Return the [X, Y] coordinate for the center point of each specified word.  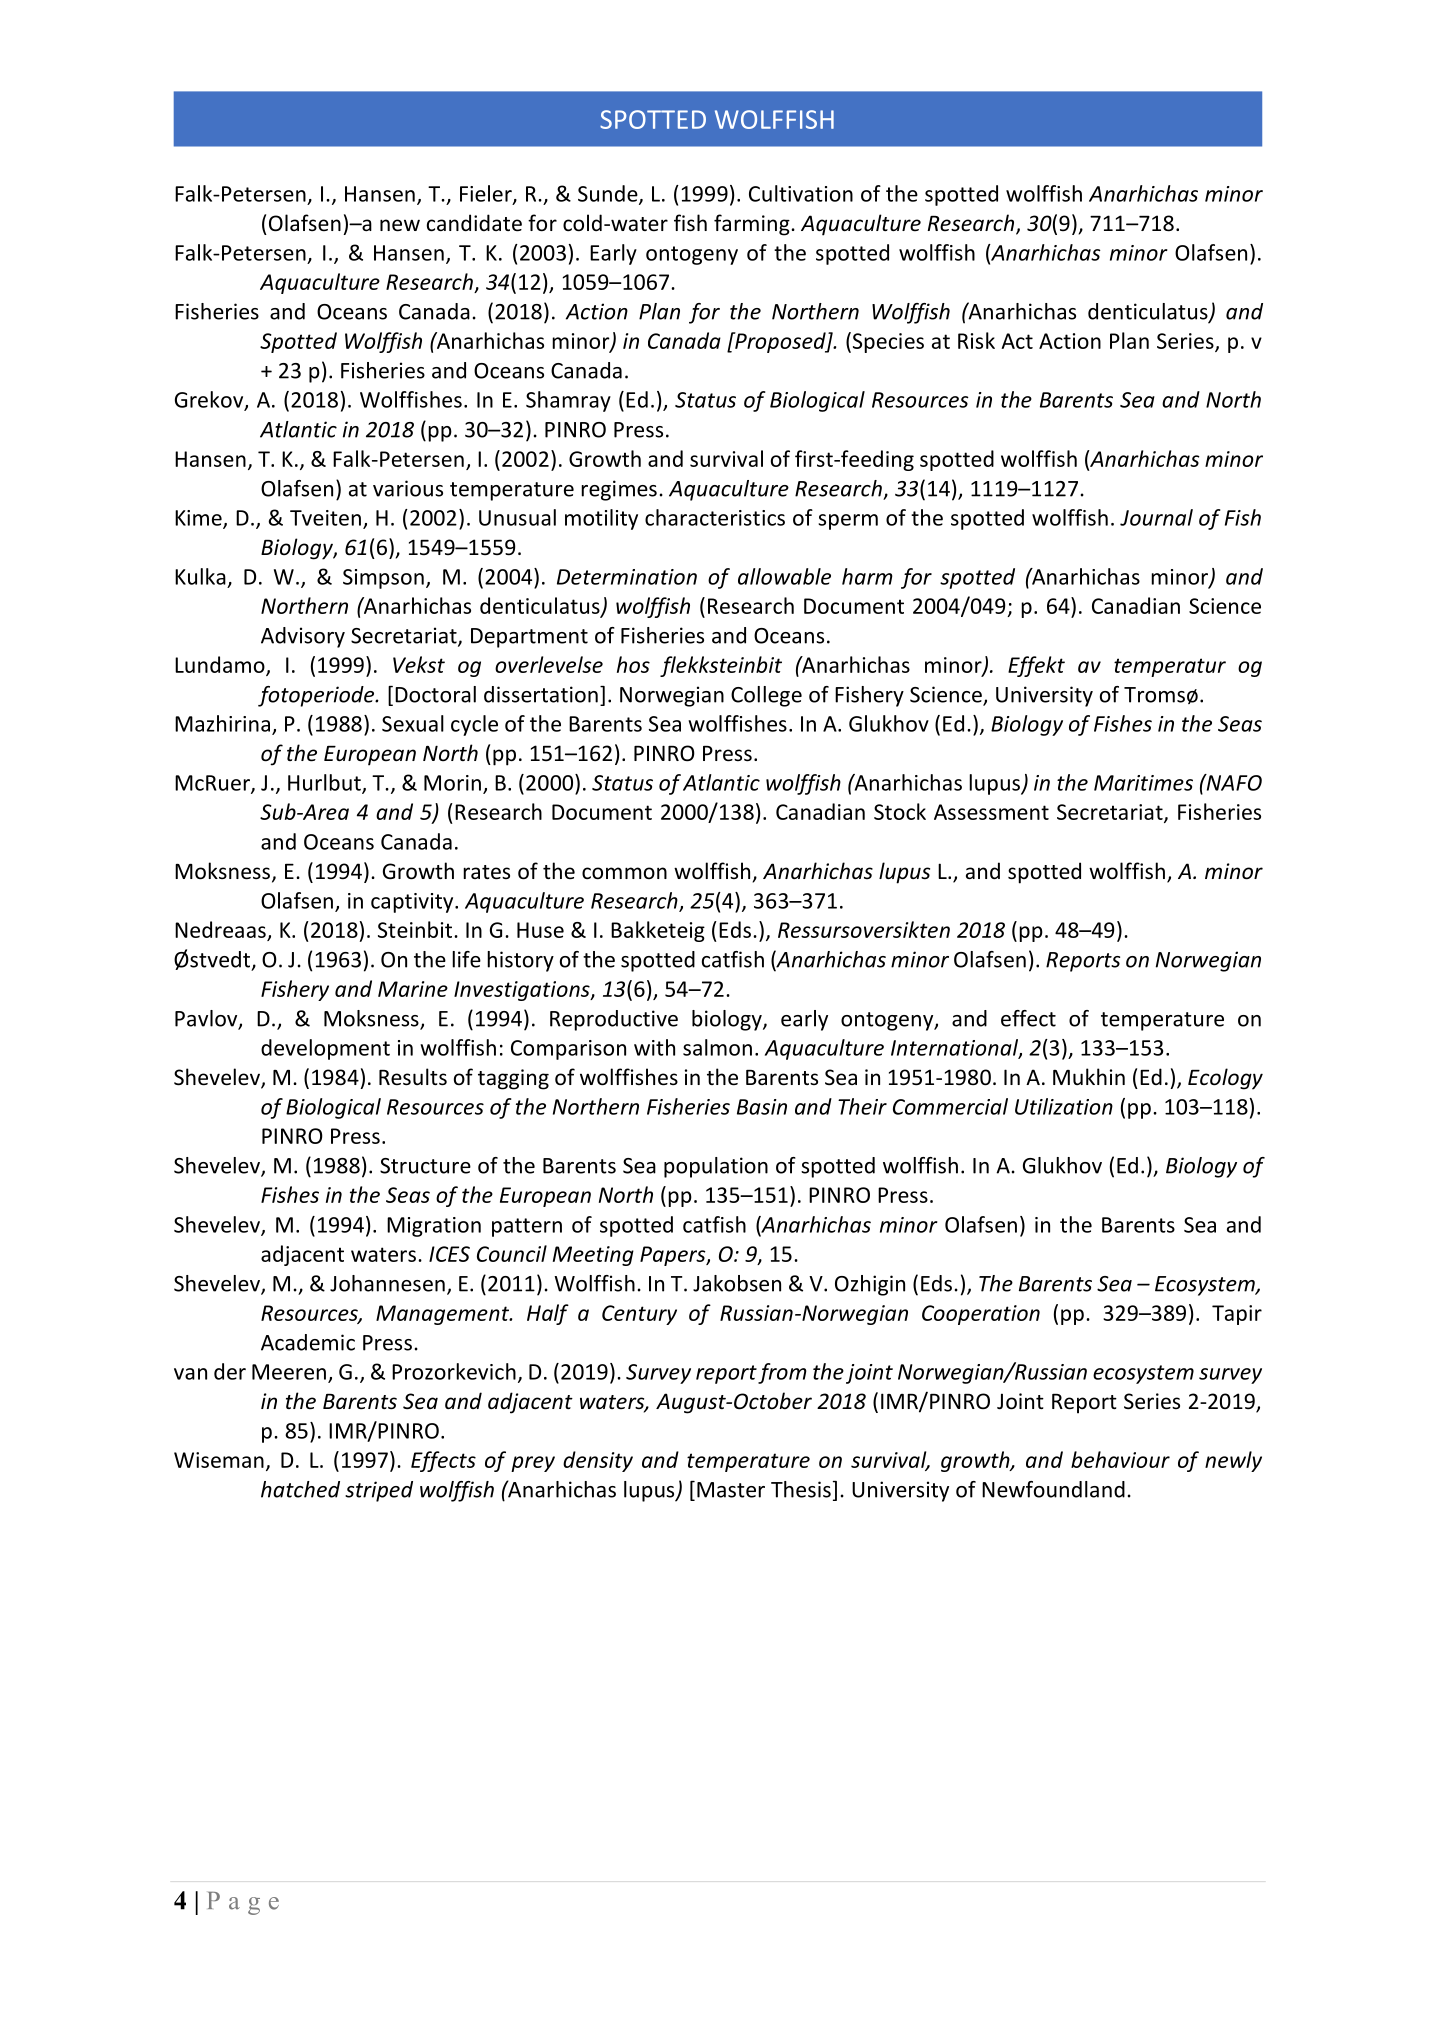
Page [243, 1903]
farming [753, 225]
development [325, 1049]
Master [731, 1490]
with [654, 1047]
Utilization [1064, 1106]
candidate [474, 223]
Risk [976, 340]
